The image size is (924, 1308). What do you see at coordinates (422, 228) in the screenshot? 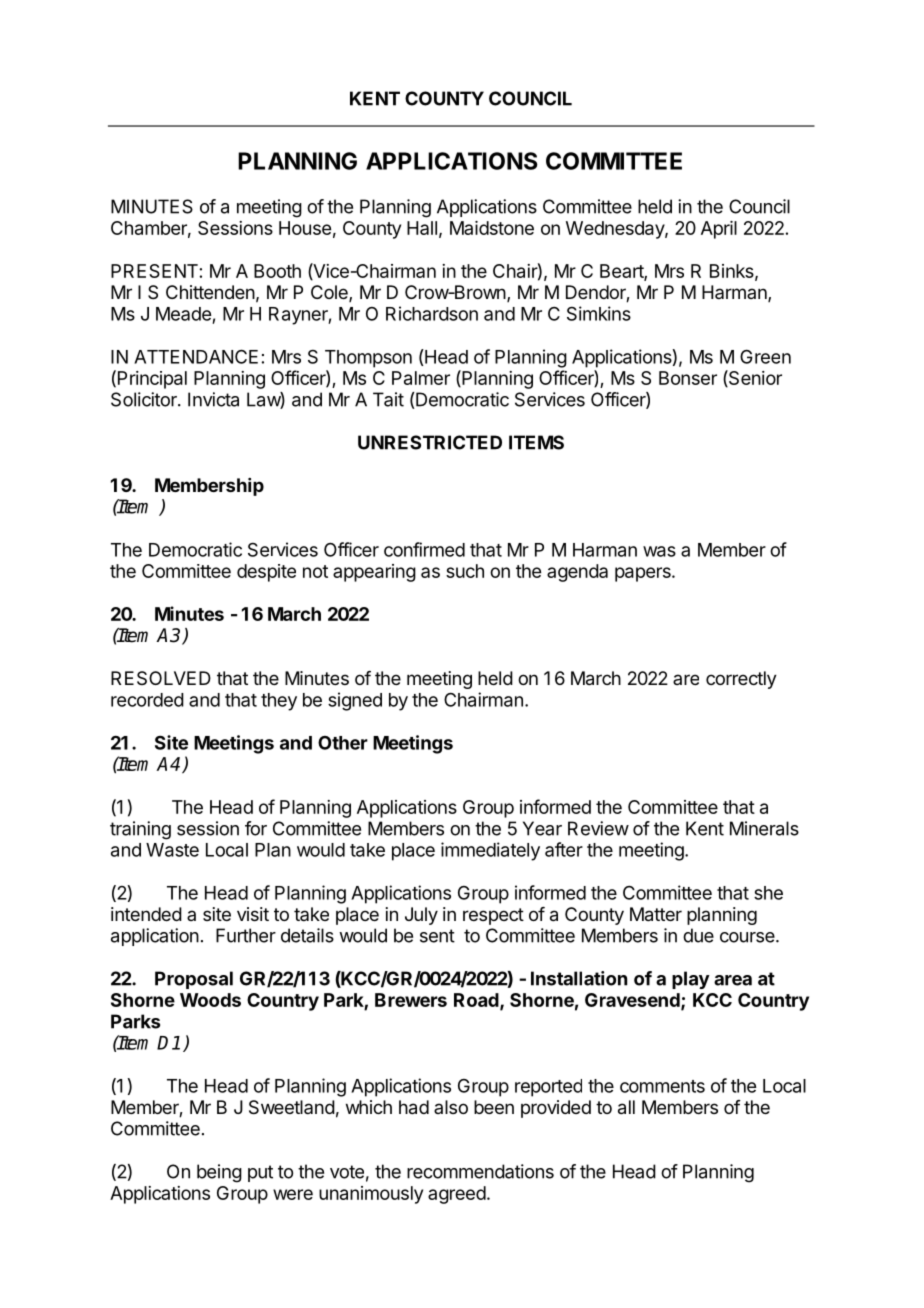
I see `Hall` at bounding box center [422, 228].
